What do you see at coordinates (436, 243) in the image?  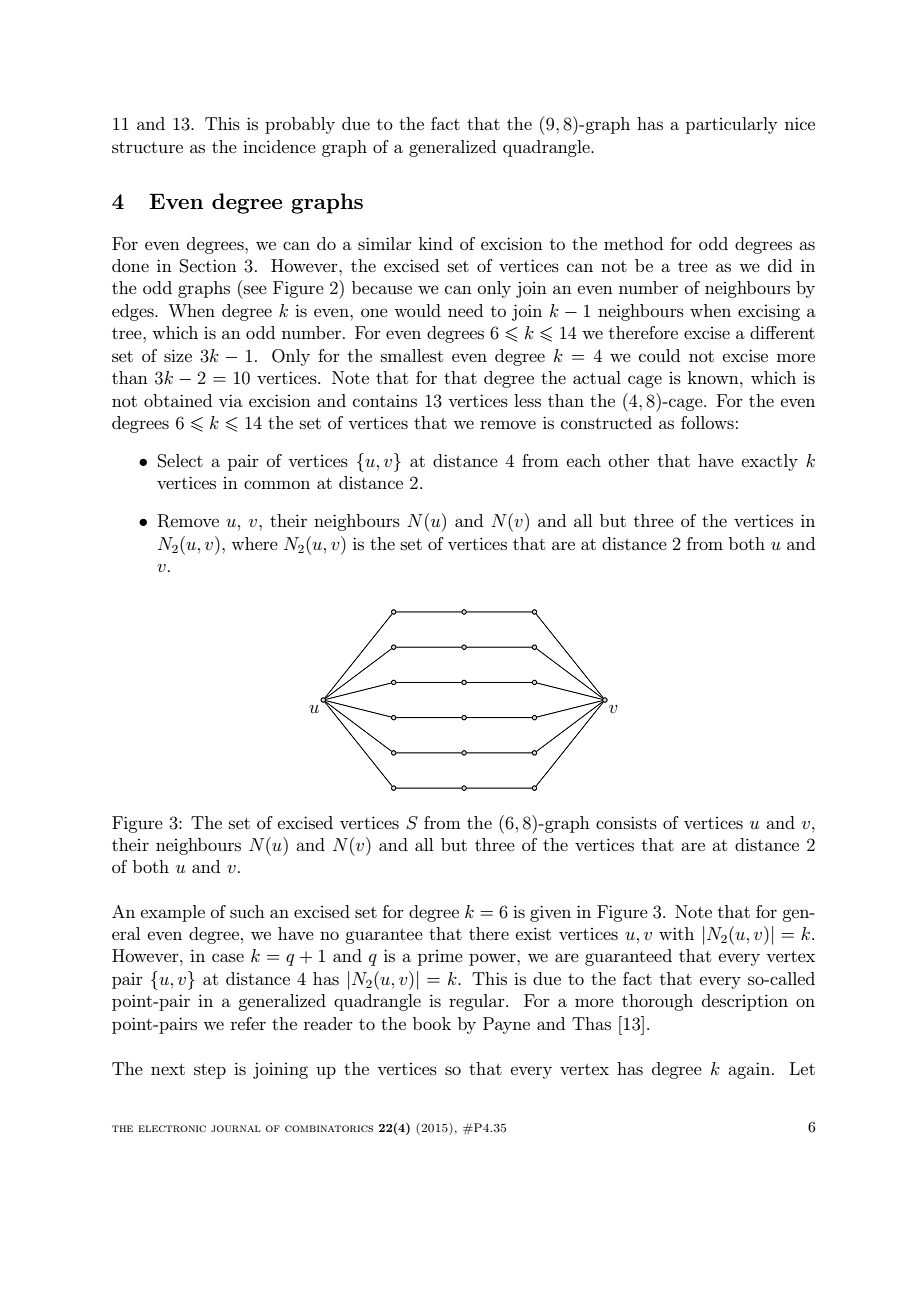 I see `kind` at bounding box center [436, 243].
